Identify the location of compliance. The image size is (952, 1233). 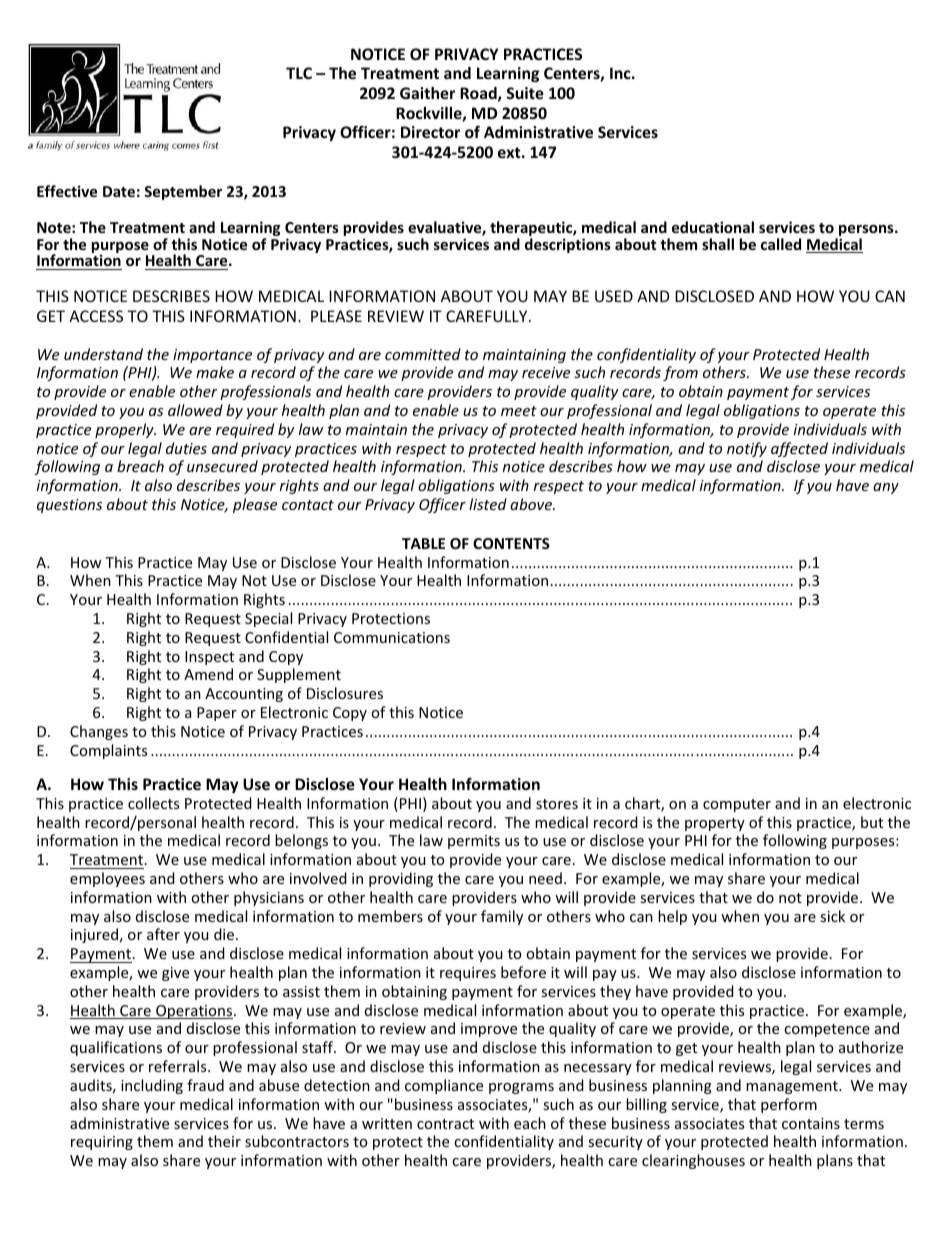
(444, 1086).
